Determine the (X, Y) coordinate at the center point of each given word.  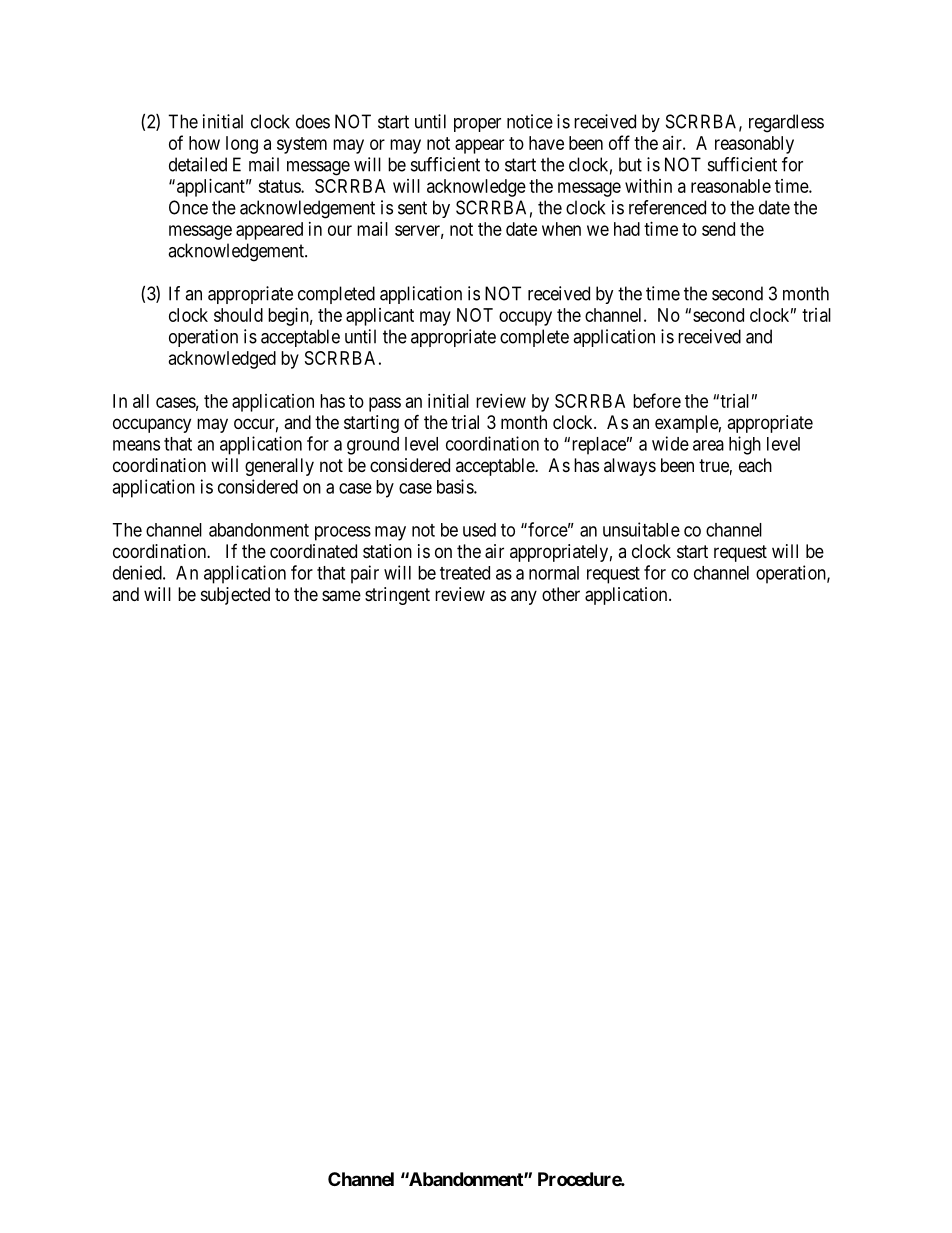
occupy (525, 318)
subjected (235, 596)
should (238, 315)
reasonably (754, 145)
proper (477, 125)
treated (465, 573)
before (657, 400)
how (204, 143)
